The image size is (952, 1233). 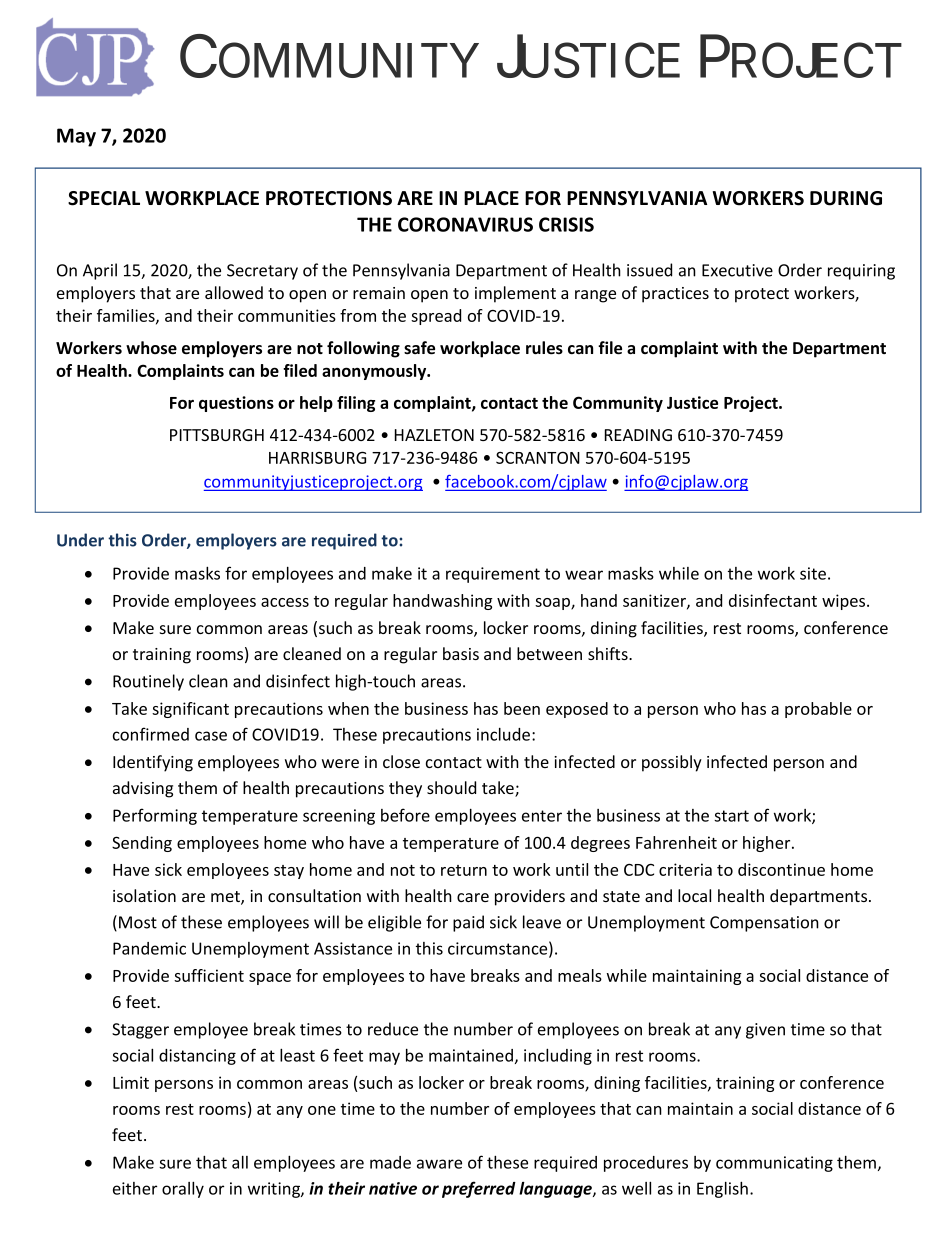 I want to click on orally, so click(x=183, y=1189).
